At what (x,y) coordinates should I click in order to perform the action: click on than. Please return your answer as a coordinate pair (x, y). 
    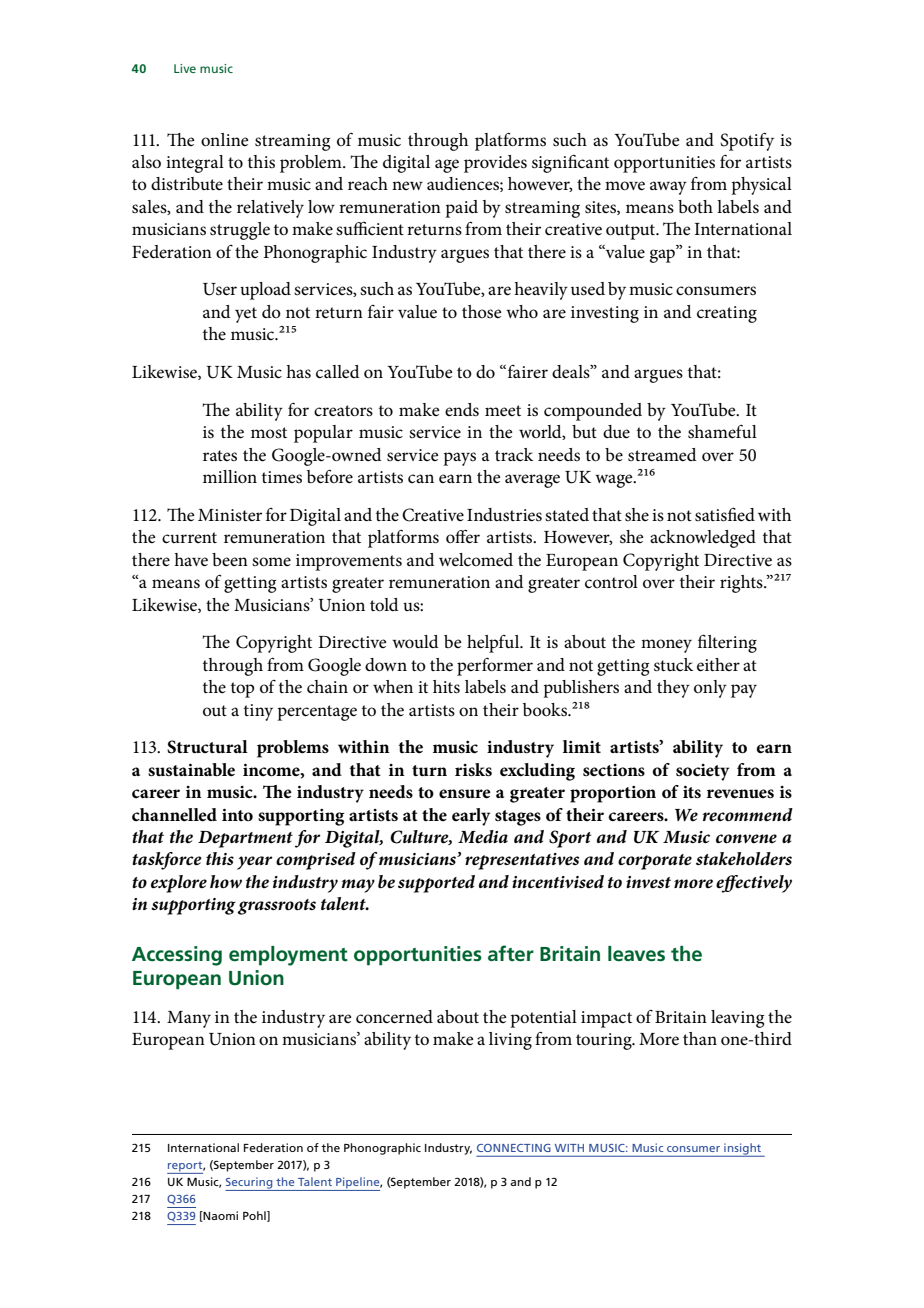
    Looking at the image, I should click on (700, 1038).
